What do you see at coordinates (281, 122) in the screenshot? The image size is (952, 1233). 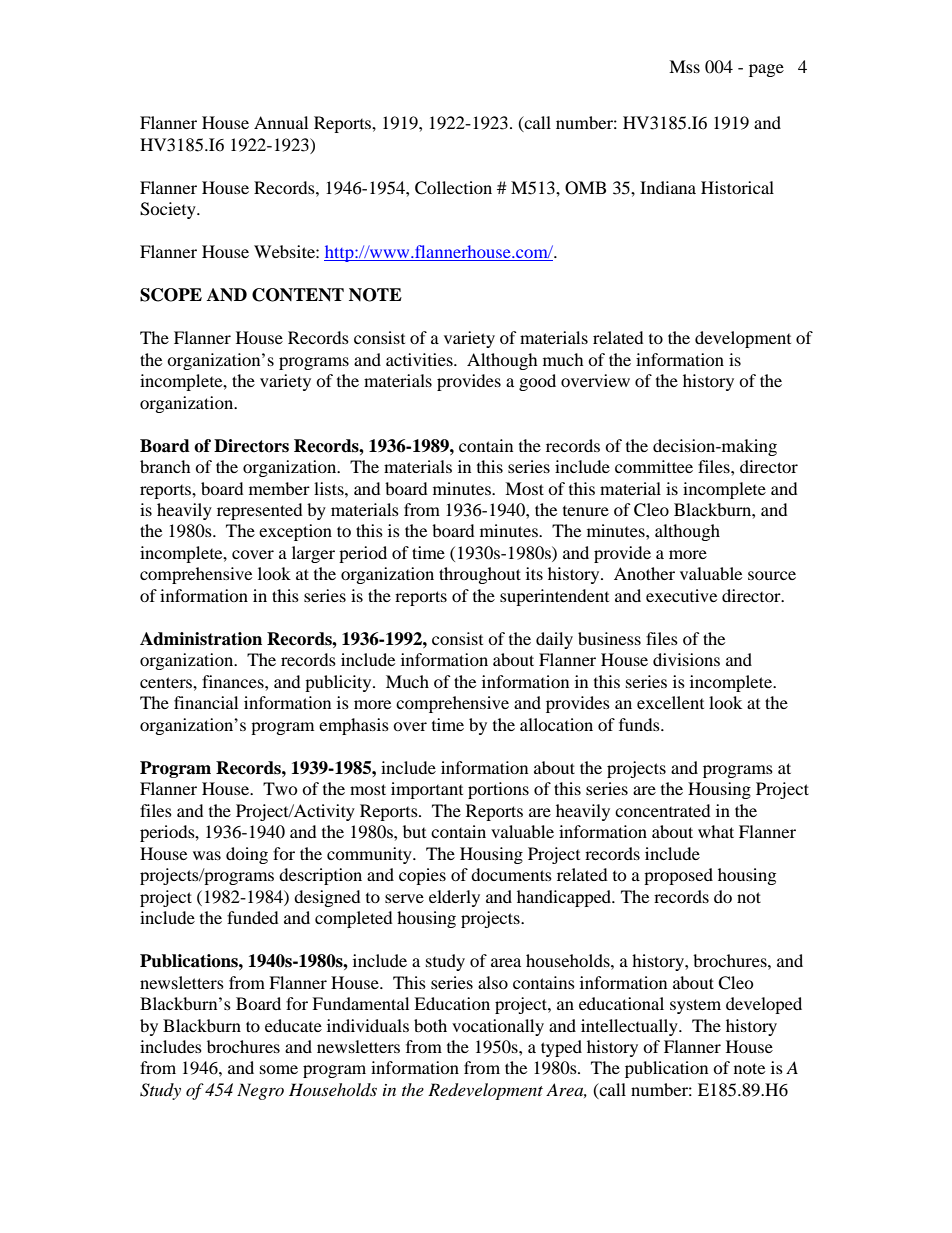 I see `Annual` at bounding box center [281, 122].
